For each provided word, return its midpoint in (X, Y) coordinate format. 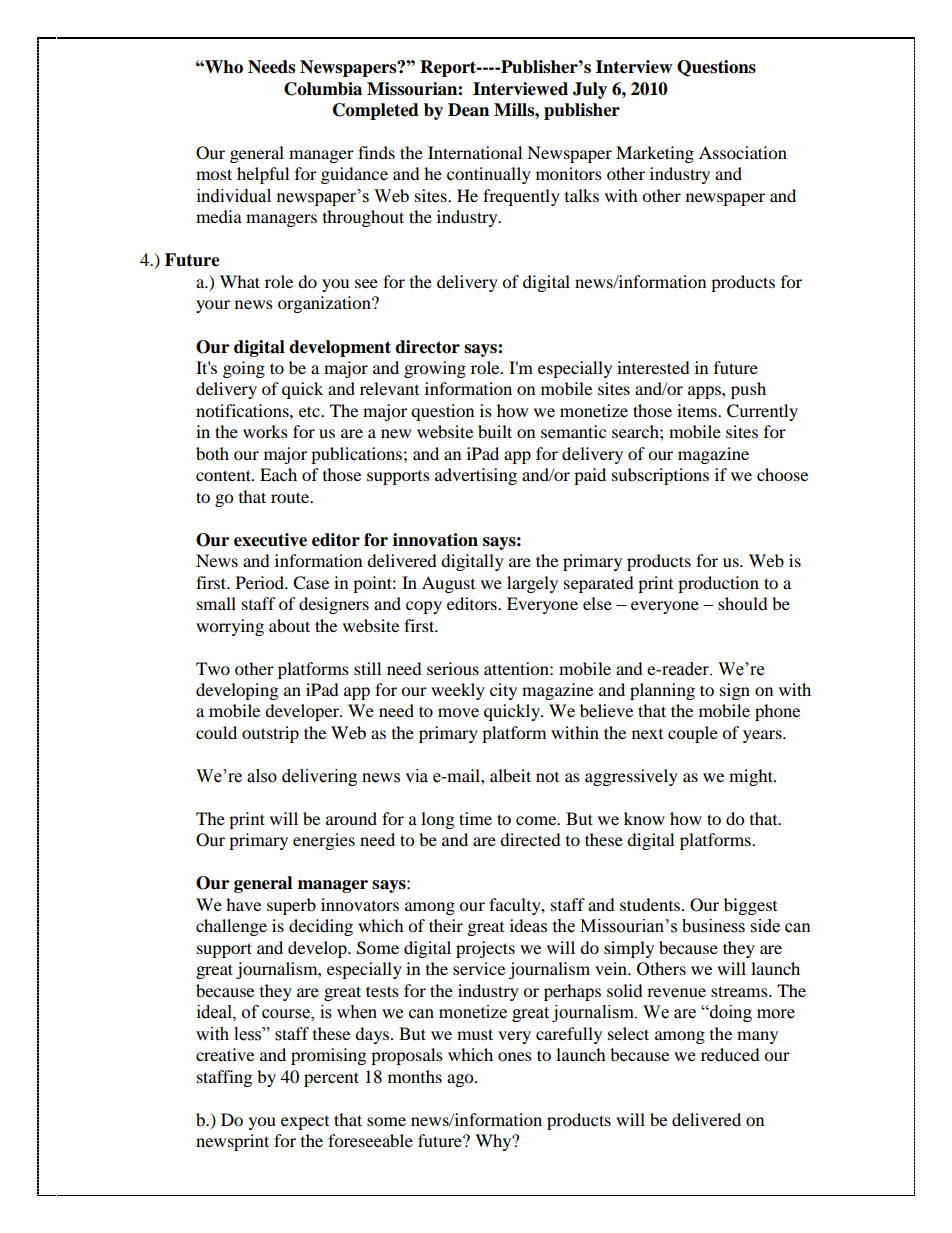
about (289, 625)
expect (305, 1123)
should (743, 603)
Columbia (323, 89)
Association (743, 152)
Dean (468, 110)
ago (461, 1080)
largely (532, 584)
